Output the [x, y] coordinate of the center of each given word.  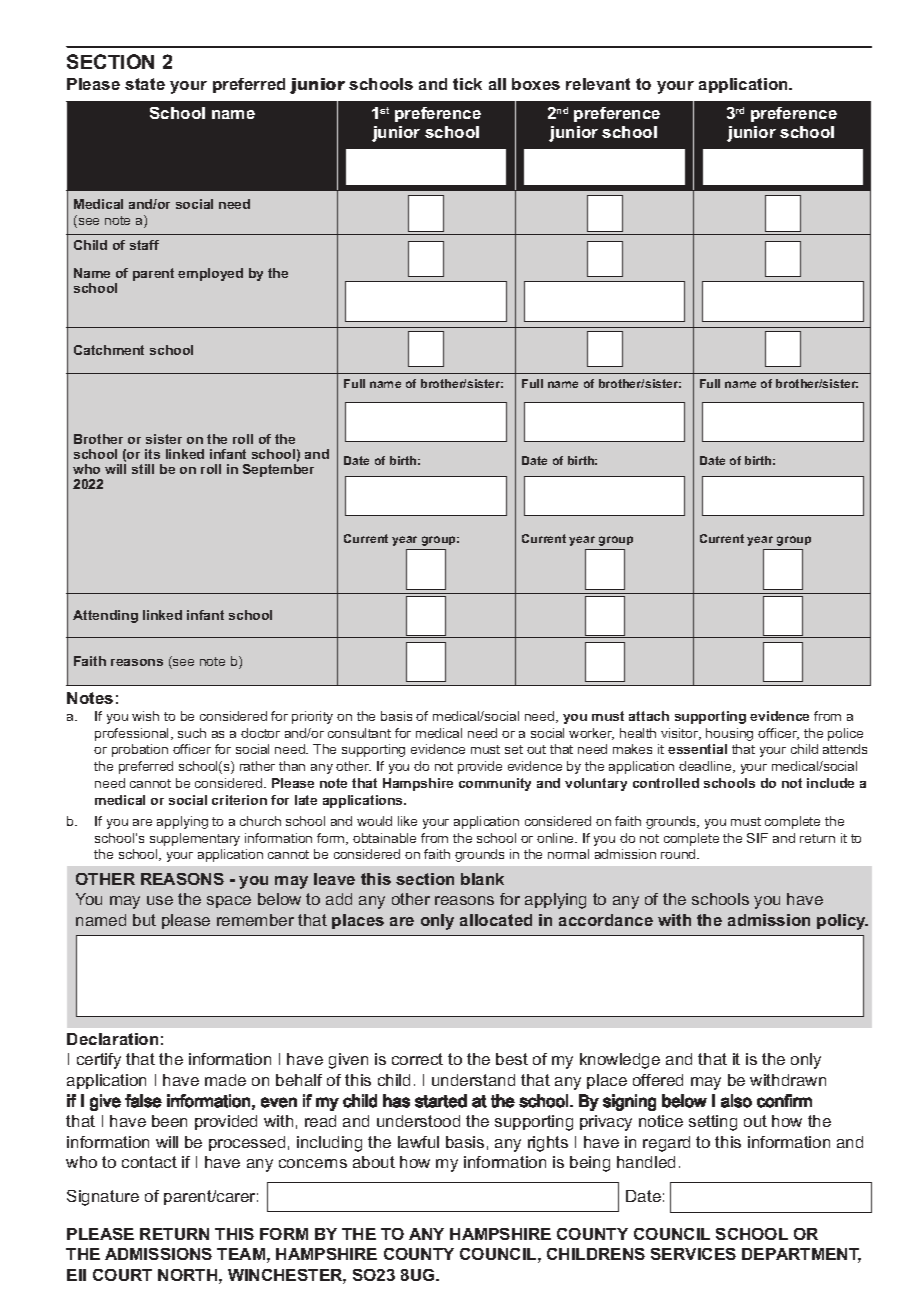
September [278, 470]
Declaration [112, 1039]
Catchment [109, 350]
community [495, 784]
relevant [598, 84]
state [145, 84]
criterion [239, 800]
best [512, 1059]
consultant [359, 733]
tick [467, 84]
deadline [706, 767]
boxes [536, 84]
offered [658, 1080]
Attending [105, 616]
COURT [122, 1275]
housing [729, 734]
